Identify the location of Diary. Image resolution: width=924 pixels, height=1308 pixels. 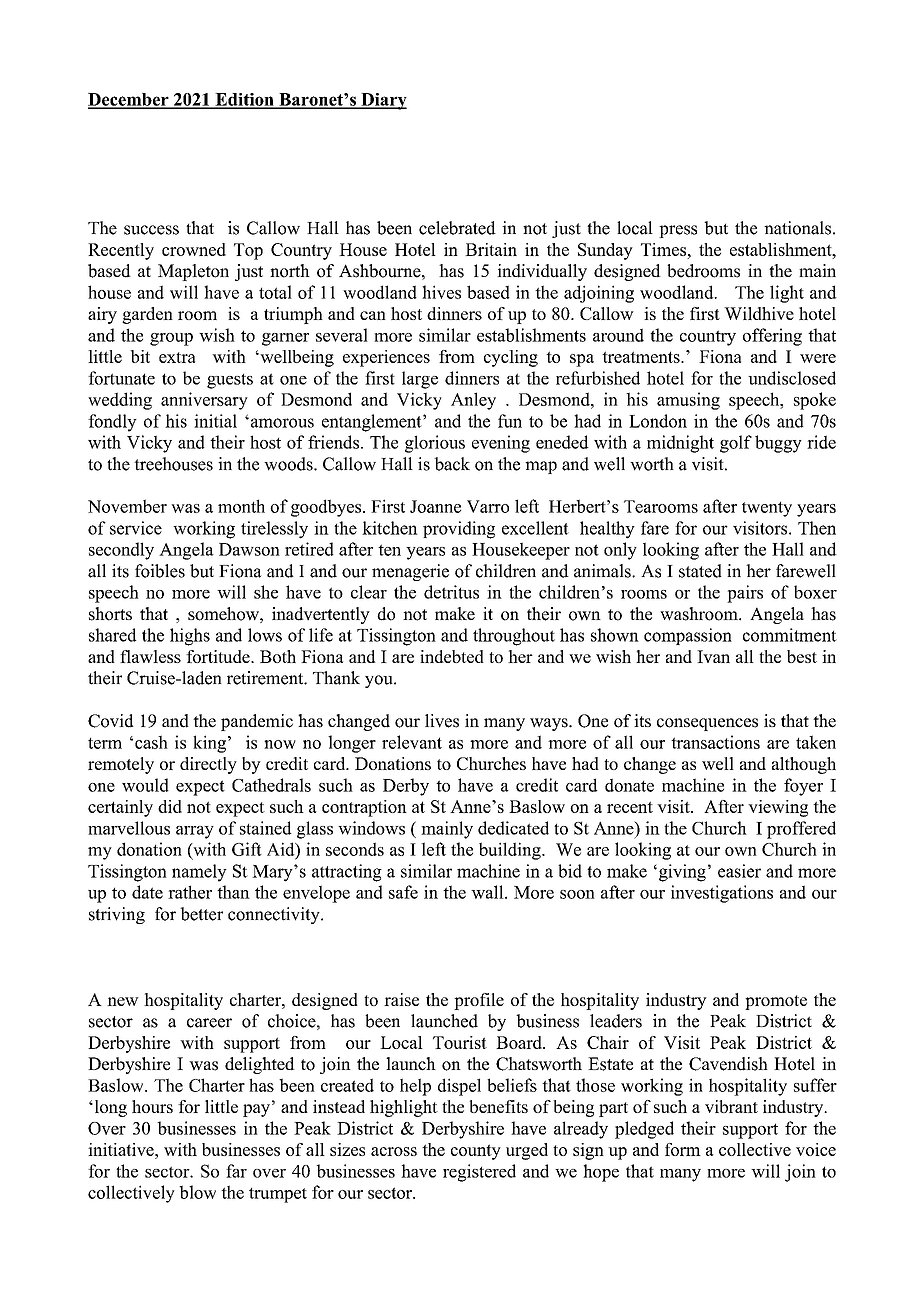
(383, 101).
